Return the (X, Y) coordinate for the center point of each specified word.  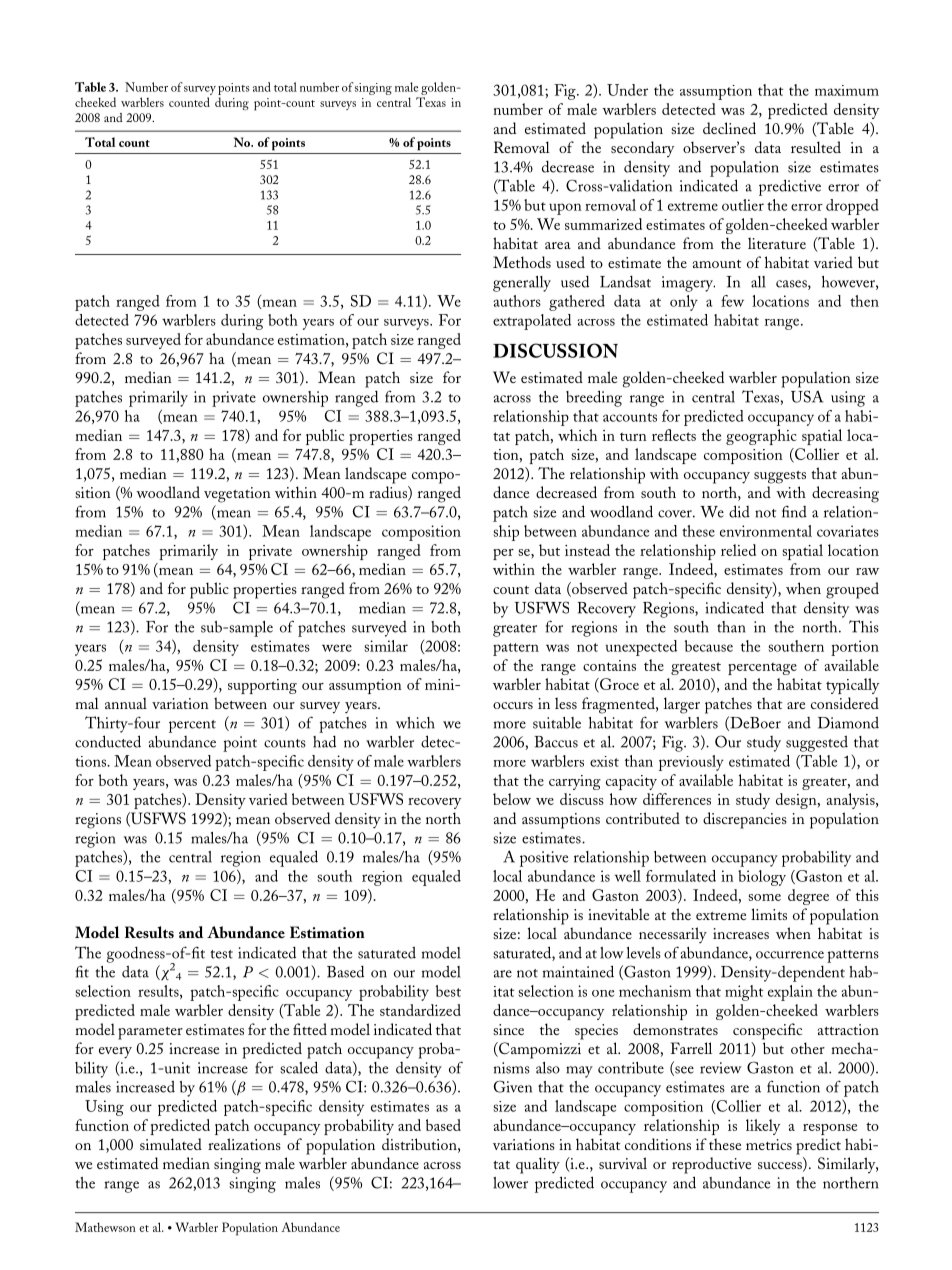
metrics (769, 1144)
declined (729, 128)
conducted (108, 741)
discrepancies (745, 820)
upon (565, 209)
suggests (780, 477)
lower (510, 1183)
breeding (594, 398)
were (337, 648)
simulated (171, 1144)
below (512, 799)
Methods (522, 262)
